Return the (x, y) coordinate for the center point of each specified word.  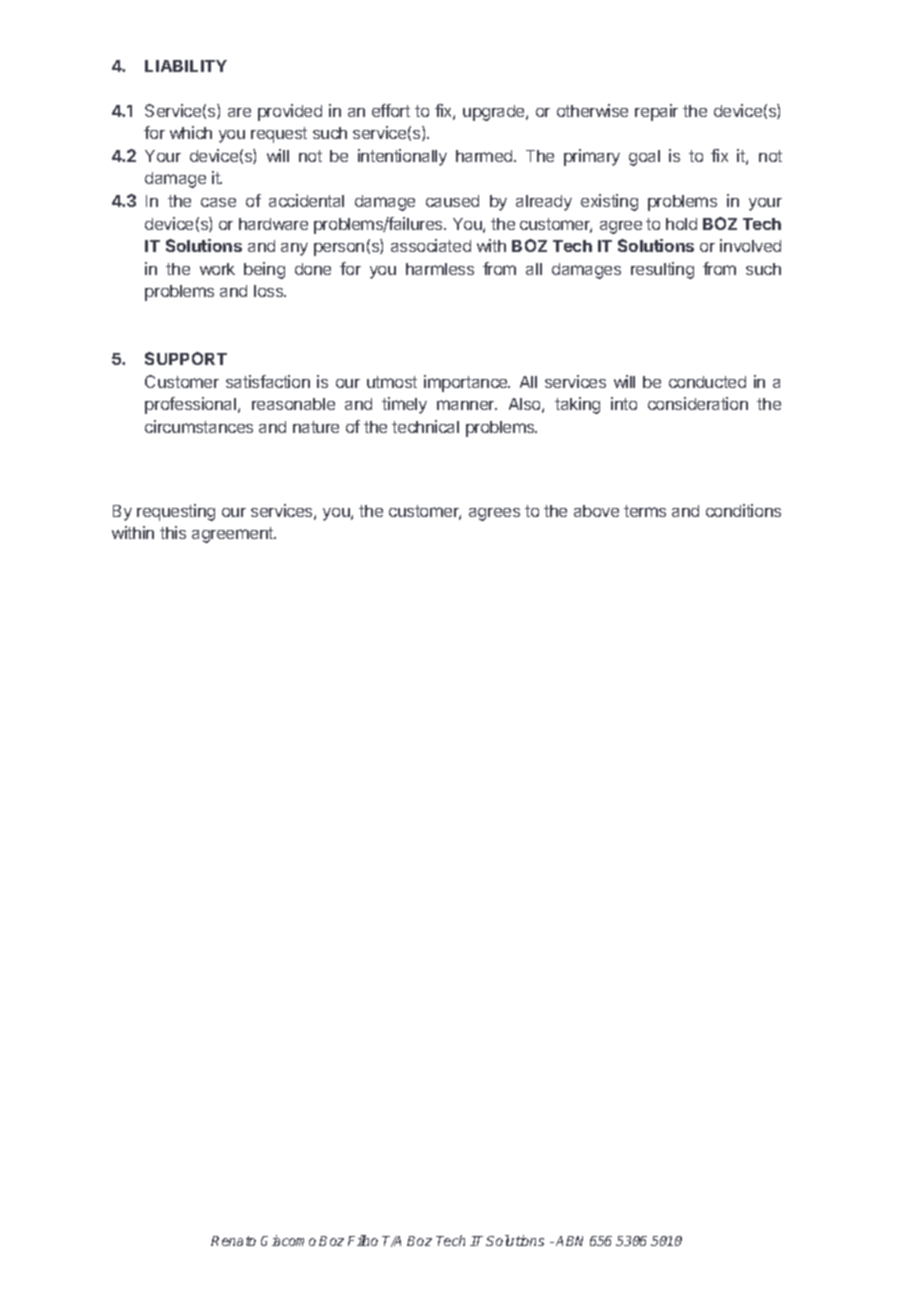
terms (645, 511)
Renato (233, 1241)
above (596, 511)
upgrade (495, 113)
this (173, 532)
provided (290, 112)
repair (656, 112)
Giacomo (288, 1240)
